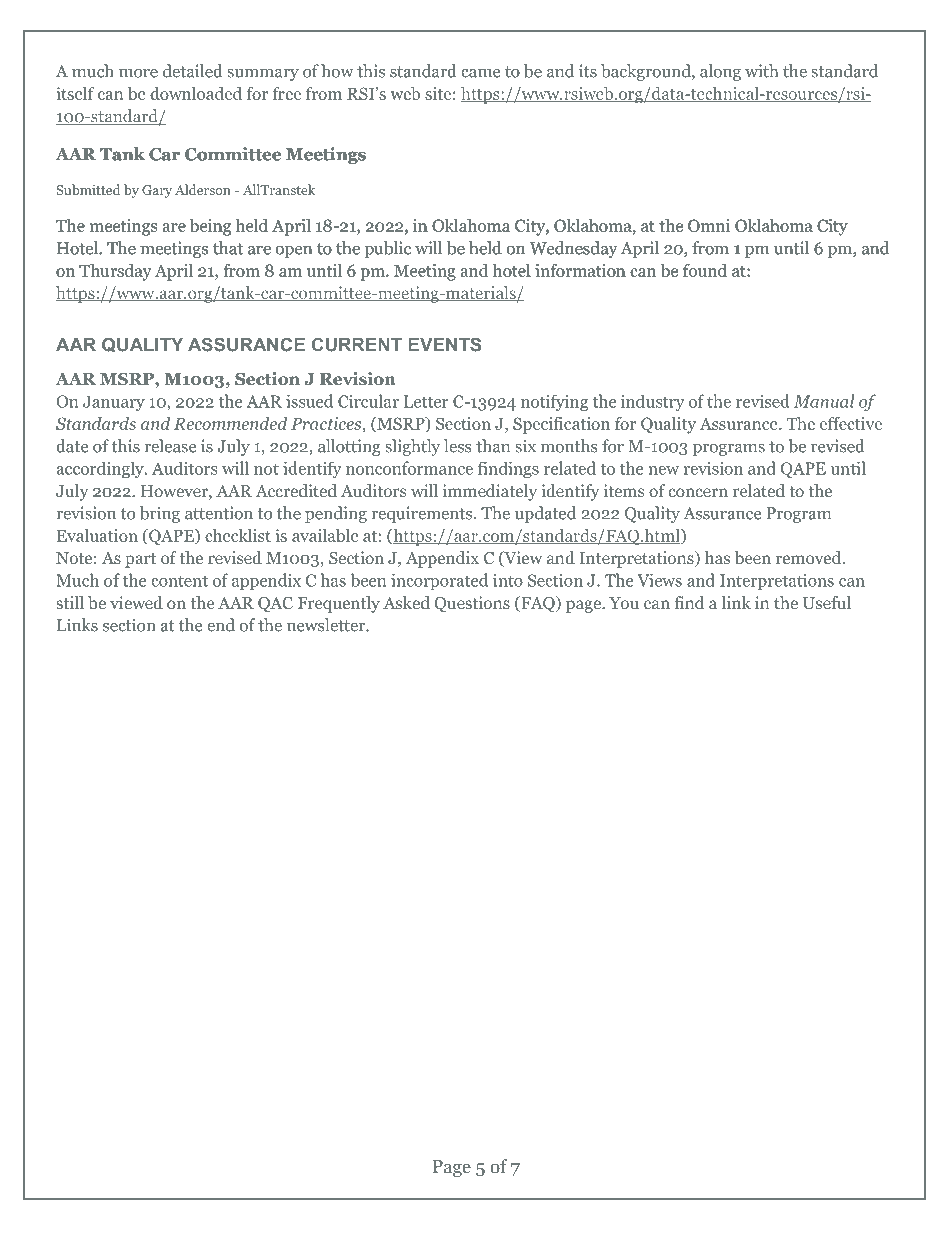 The image size is (952, 1233). Describe the element at coordinates (444, 344) in the screenshot. I see `EVENTS` at that location.
